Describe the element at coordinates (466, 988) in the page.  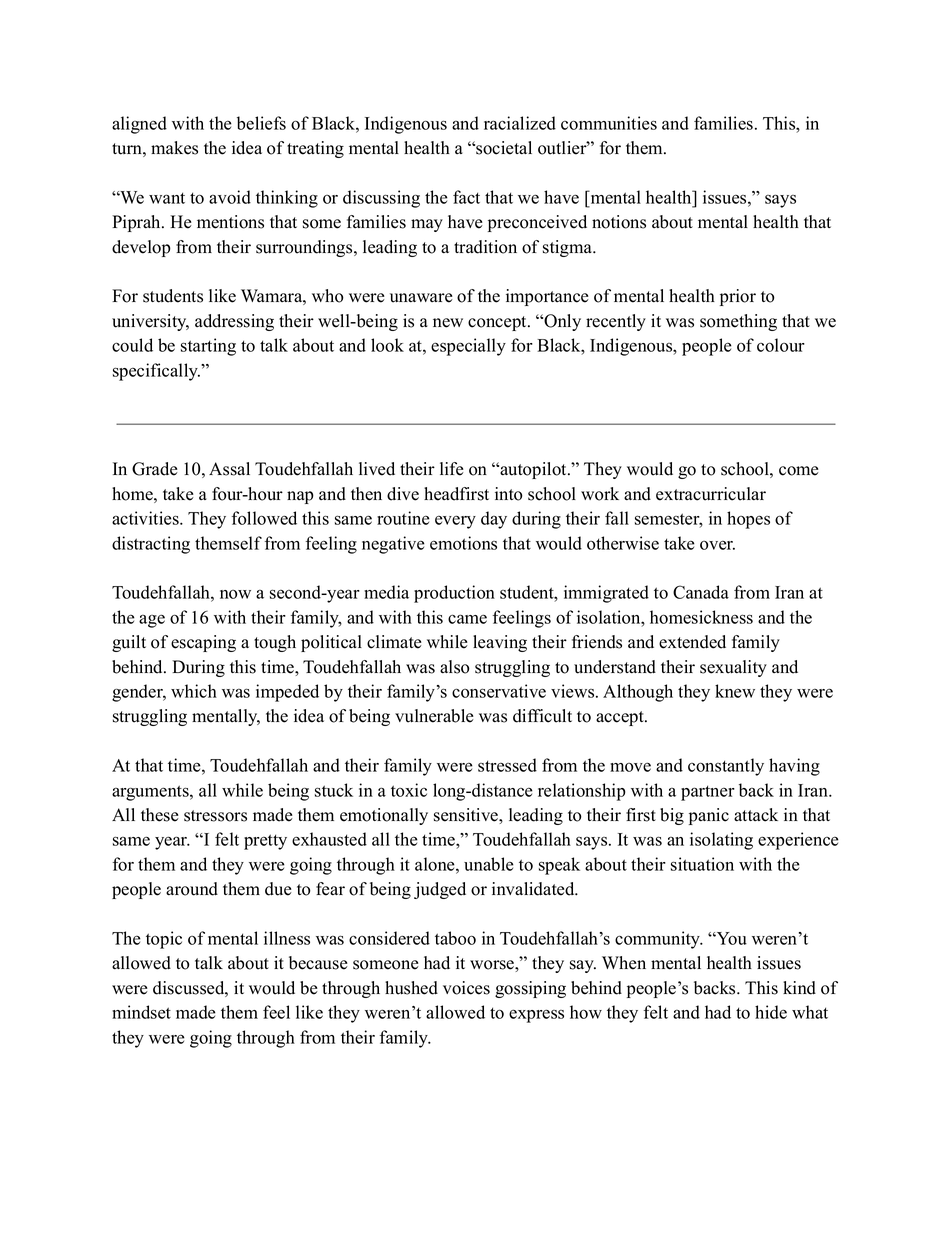
I see `voices` at that location.
